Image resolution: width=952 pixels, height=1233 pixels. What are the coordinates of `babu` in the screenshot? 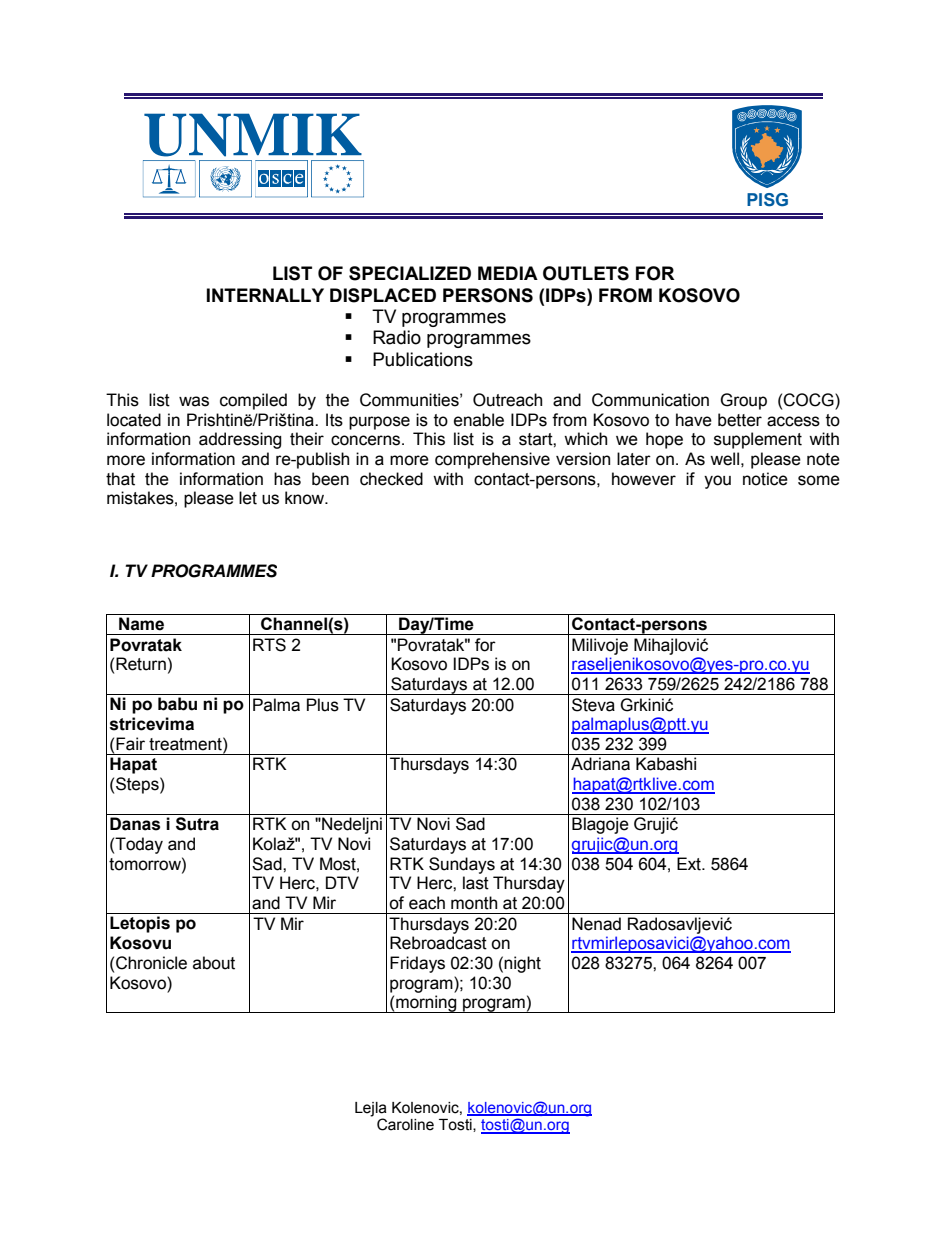 It's located at (177, 704).
